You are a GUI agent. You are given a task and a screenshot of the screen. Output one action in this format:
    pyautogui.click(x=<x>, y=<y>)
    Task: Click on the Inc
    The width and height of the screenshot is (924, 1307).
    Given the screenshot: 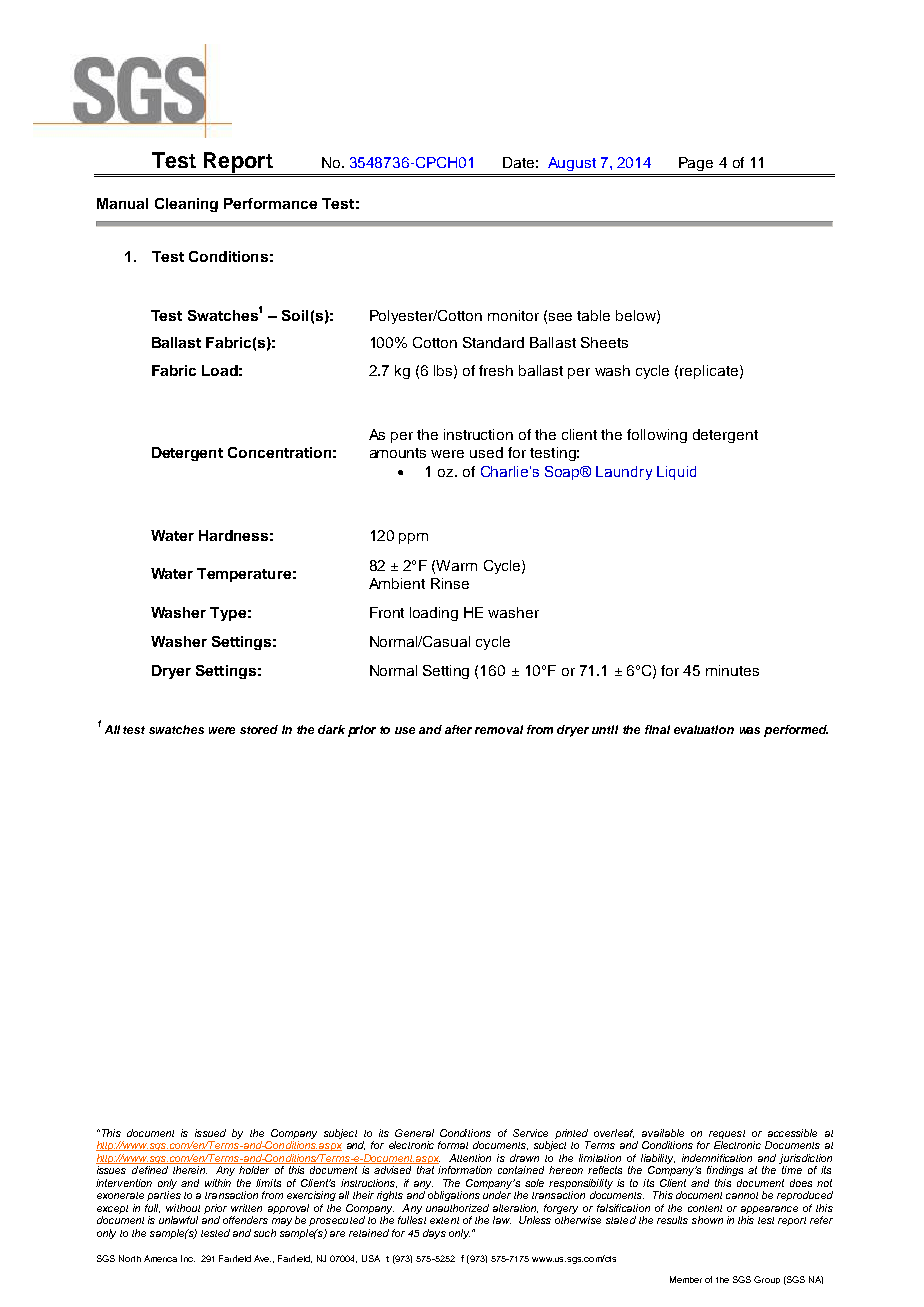 What is the action you would take?
    pyautogui.click(x=188, y=1258)
